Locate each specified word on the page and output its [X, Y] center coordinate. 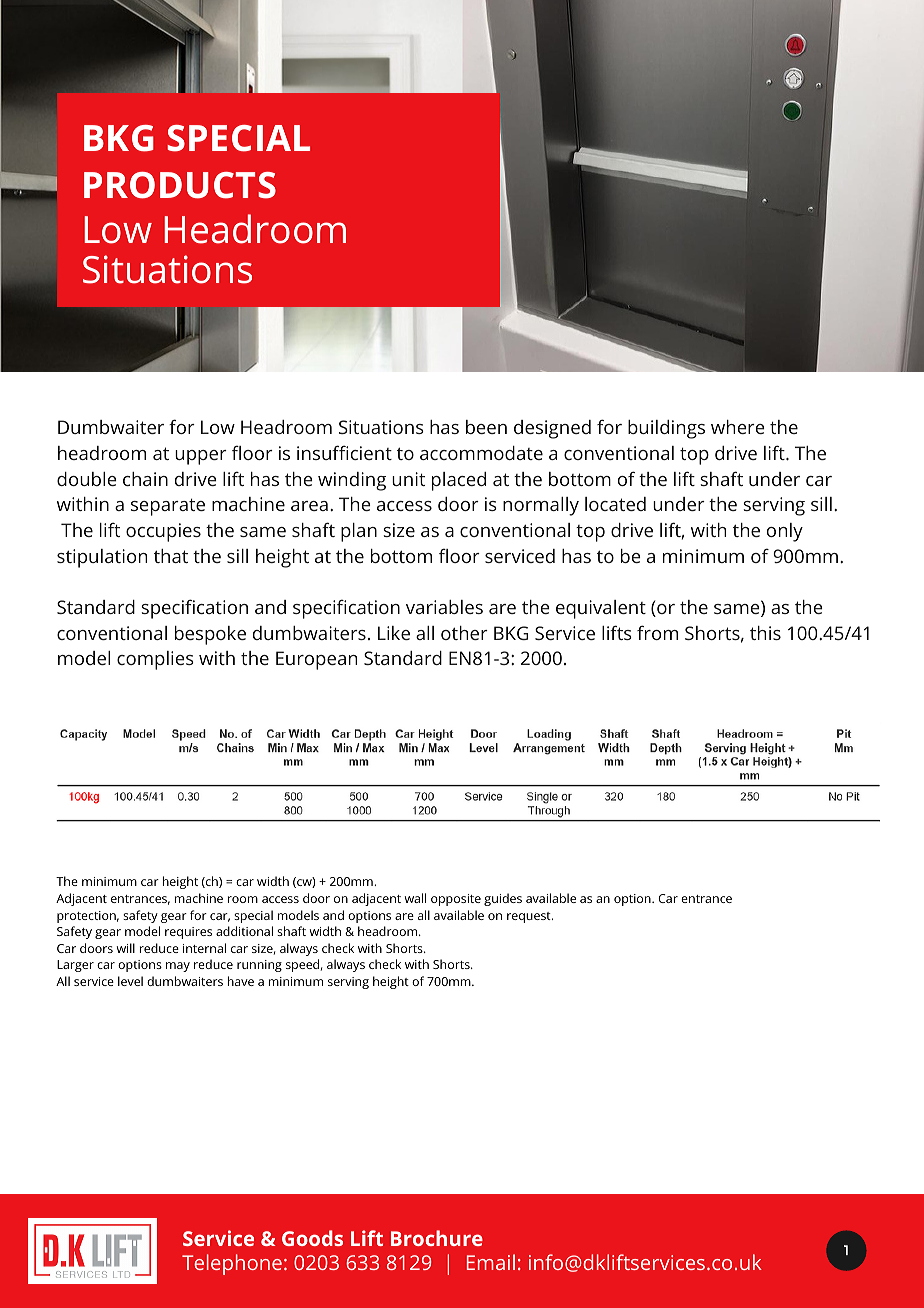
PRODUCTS [180, 185]
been [486, 427]
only [785, 532]
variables [444, 607]
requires [188, 933]
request [530, 917]
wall [415, 898]
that [171, 556]
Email [491, 1262]
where [738, 427]
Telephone [232, 1264]
